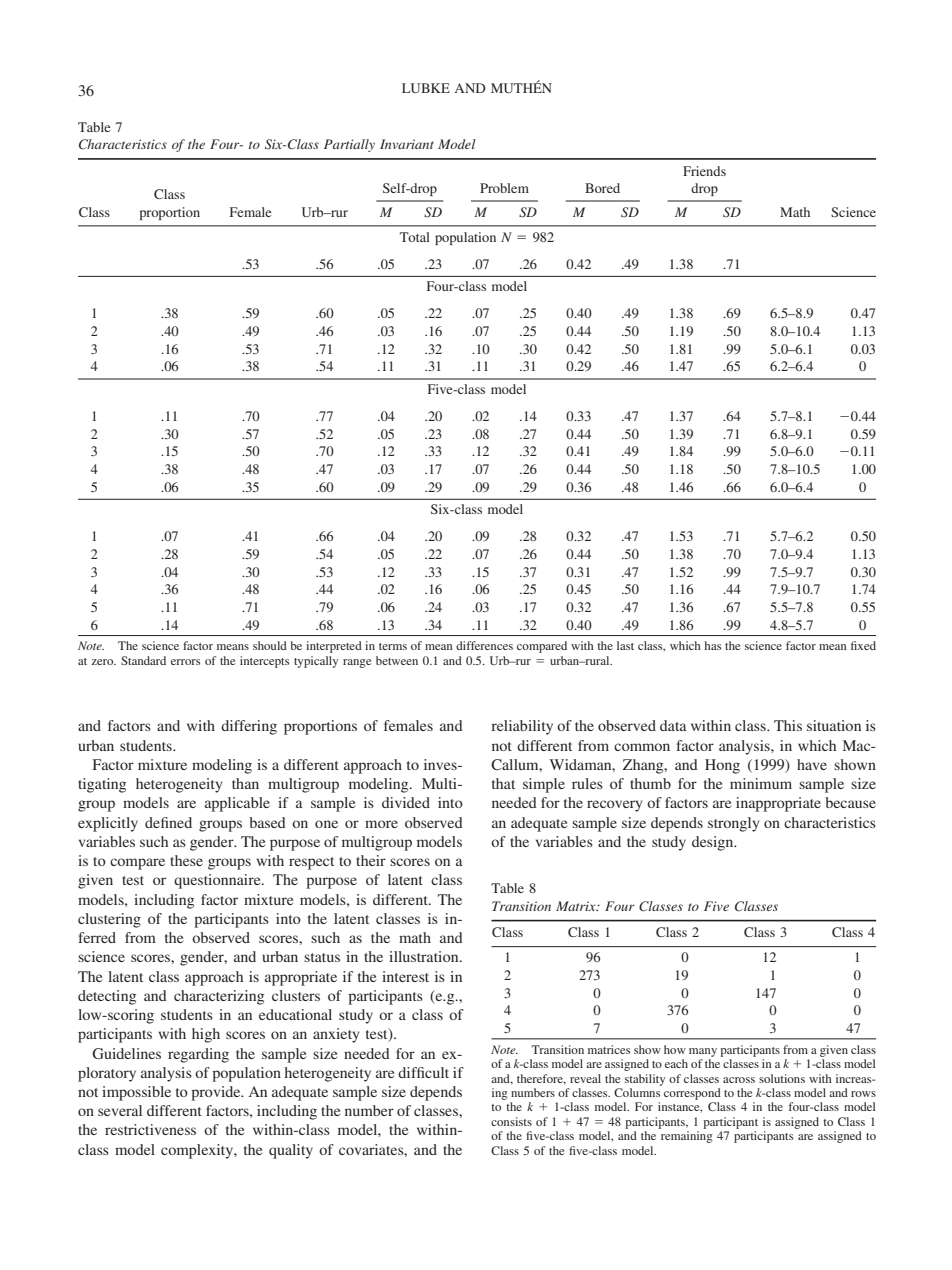 The image size is (952, 1270). I want to click on Friends, so click(704, 171).
